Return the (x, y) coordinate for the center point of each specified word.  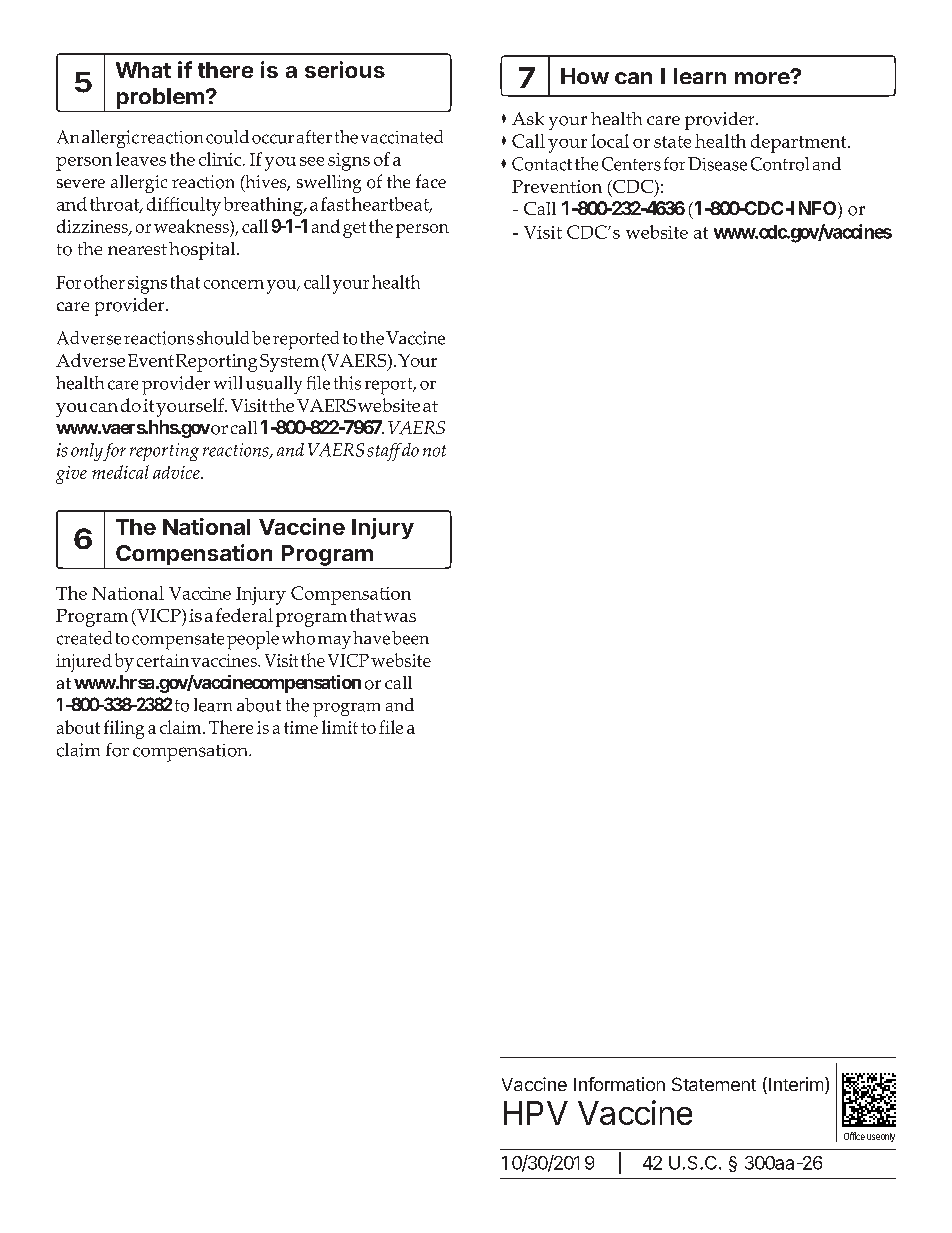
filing (124, 729)
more (763, 78)
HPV (536, 1113)
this (347, 383)
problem (160, 98)
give (71, 475)
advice (177, 472)
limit (340, 727)
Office (854, 1136)
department (800, 143)
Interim (796, 1084)
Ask (528, 118)
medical (120, 472)
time (301, 727)
